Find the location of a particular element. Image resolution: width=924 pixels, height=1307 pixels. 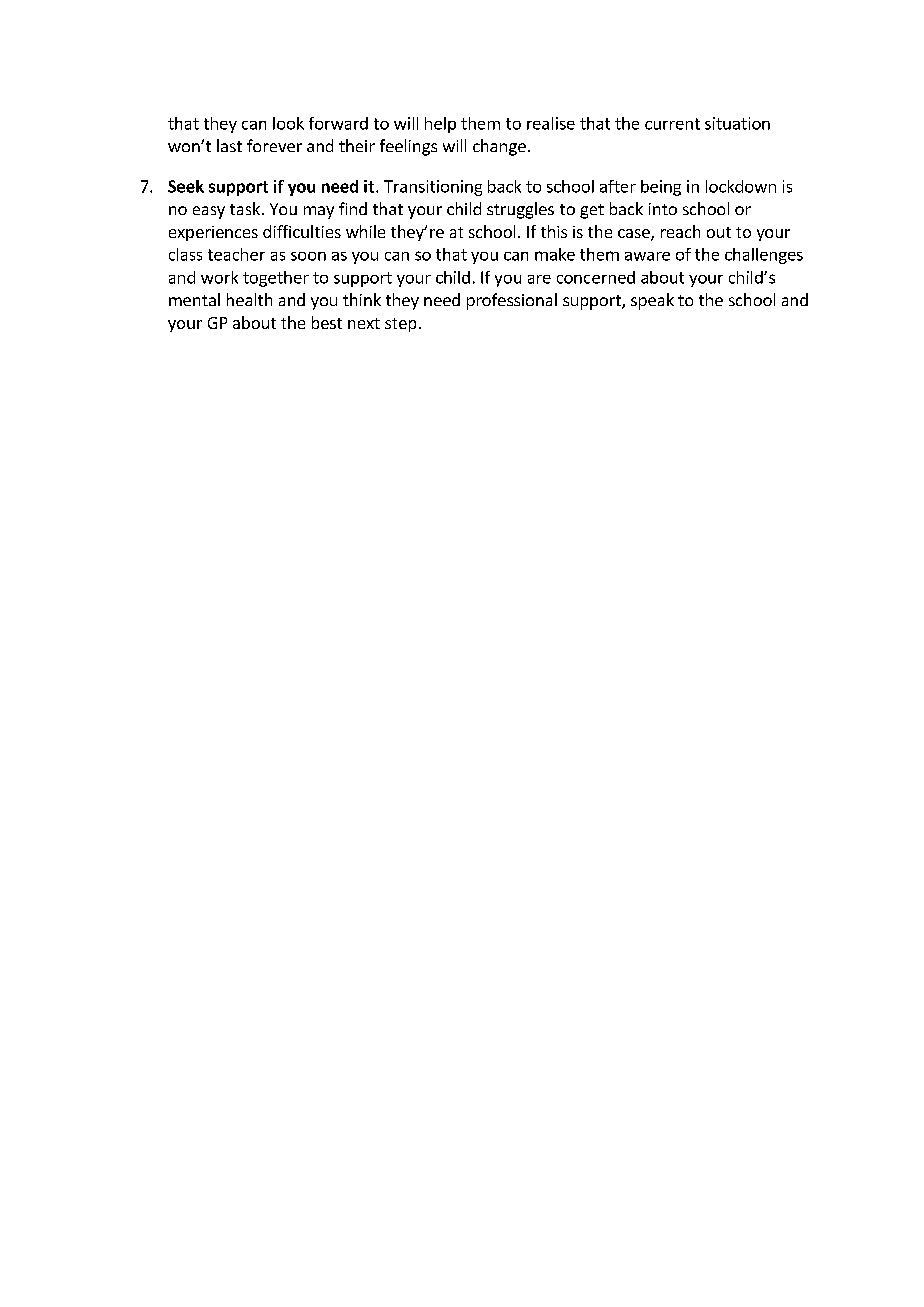

help is located at coordinates (440, 125).
